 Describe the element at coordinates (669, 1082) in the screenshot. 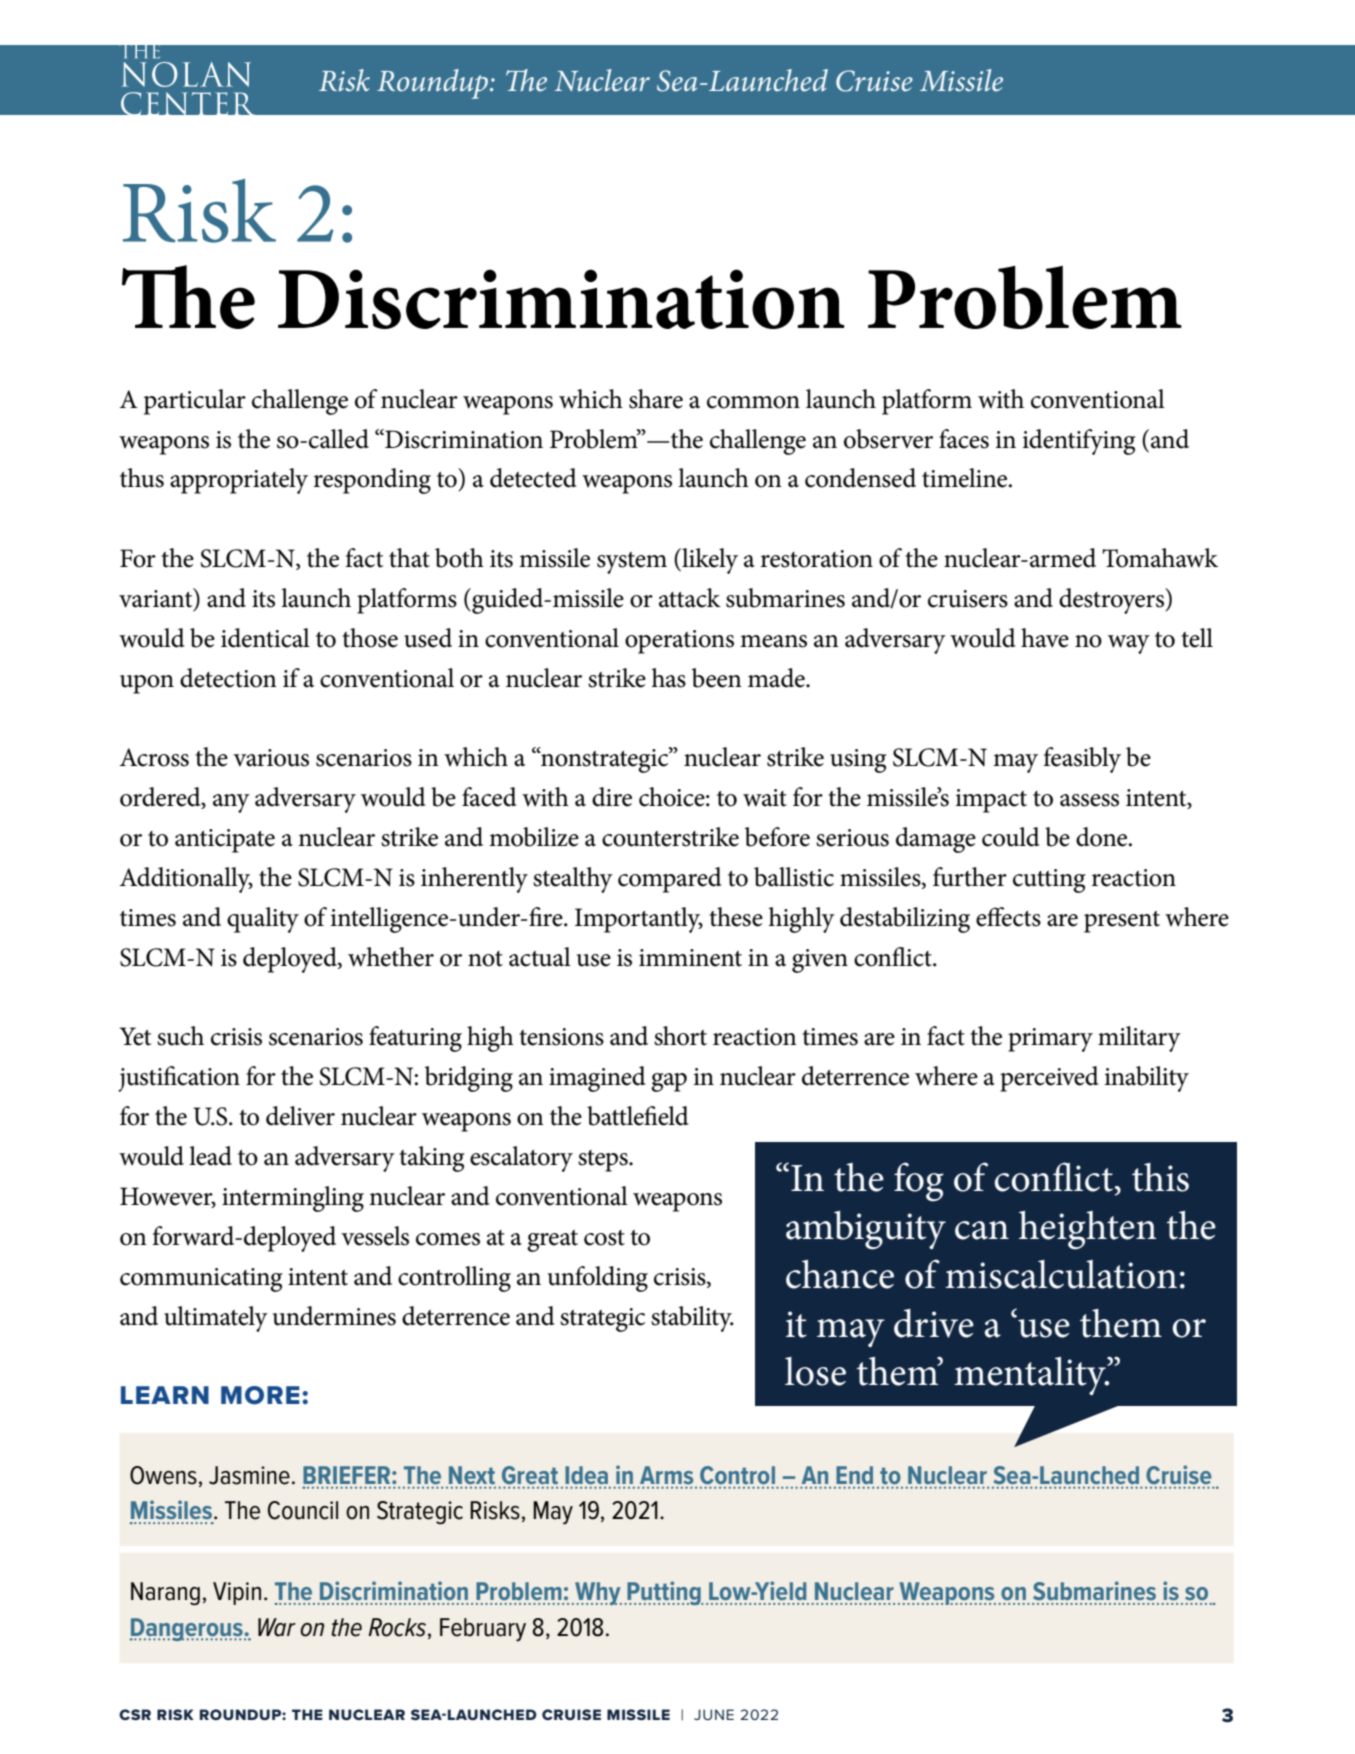

I see `gap` at that location.
